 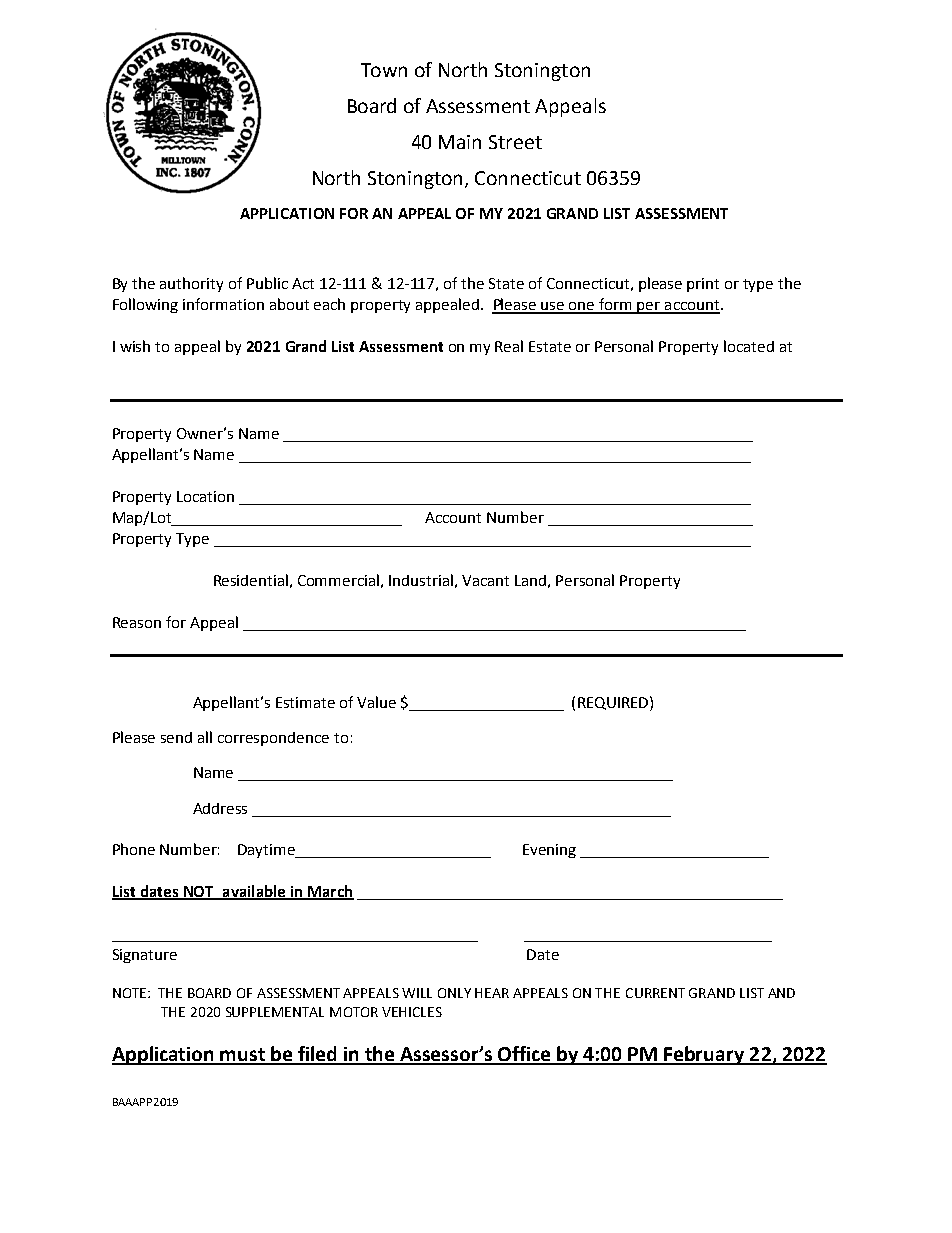 I want to click on Main, so click(x=460, y=142).
